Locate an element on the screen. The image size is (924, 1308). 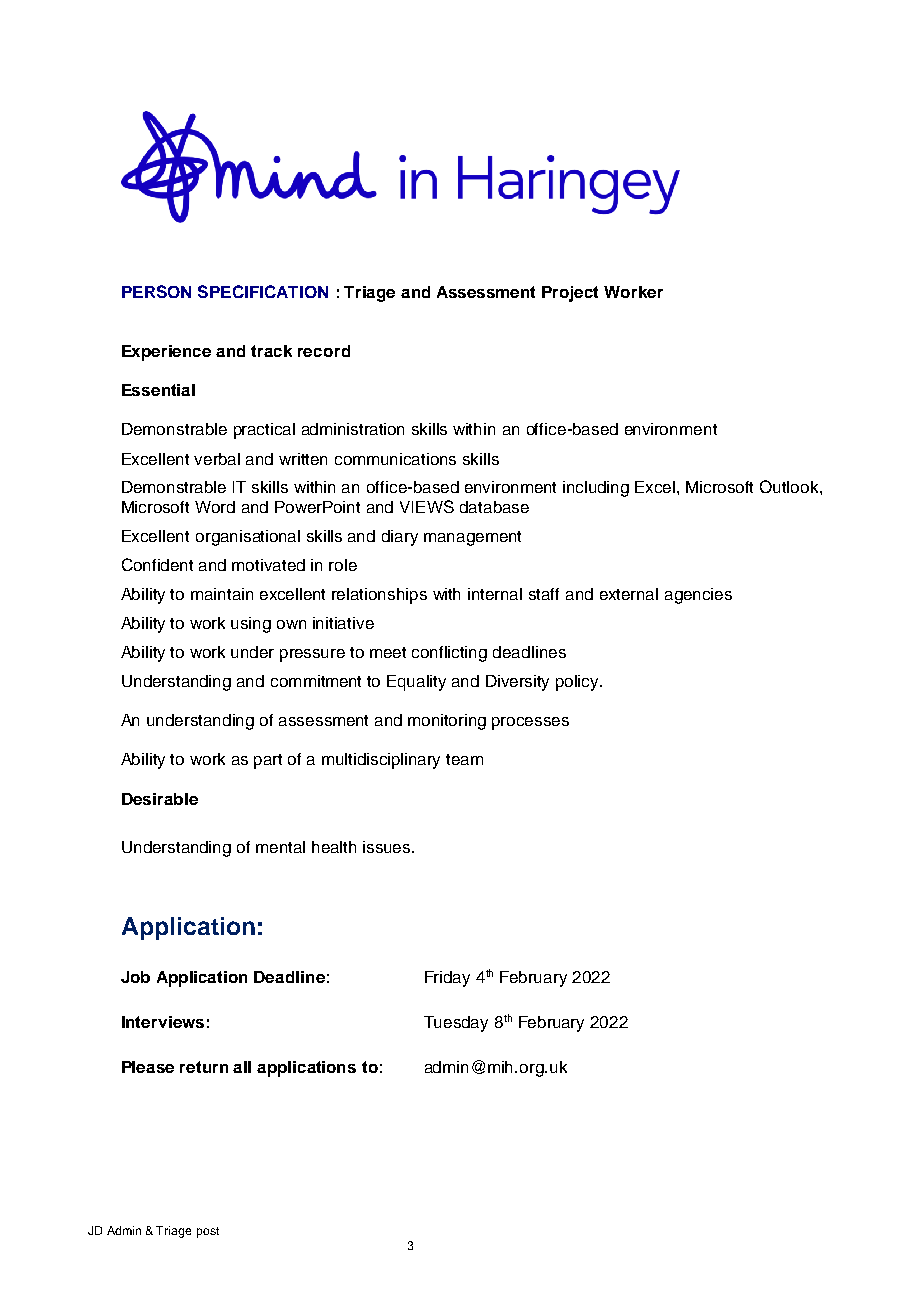
Project is located at coordinates (570, 294).
